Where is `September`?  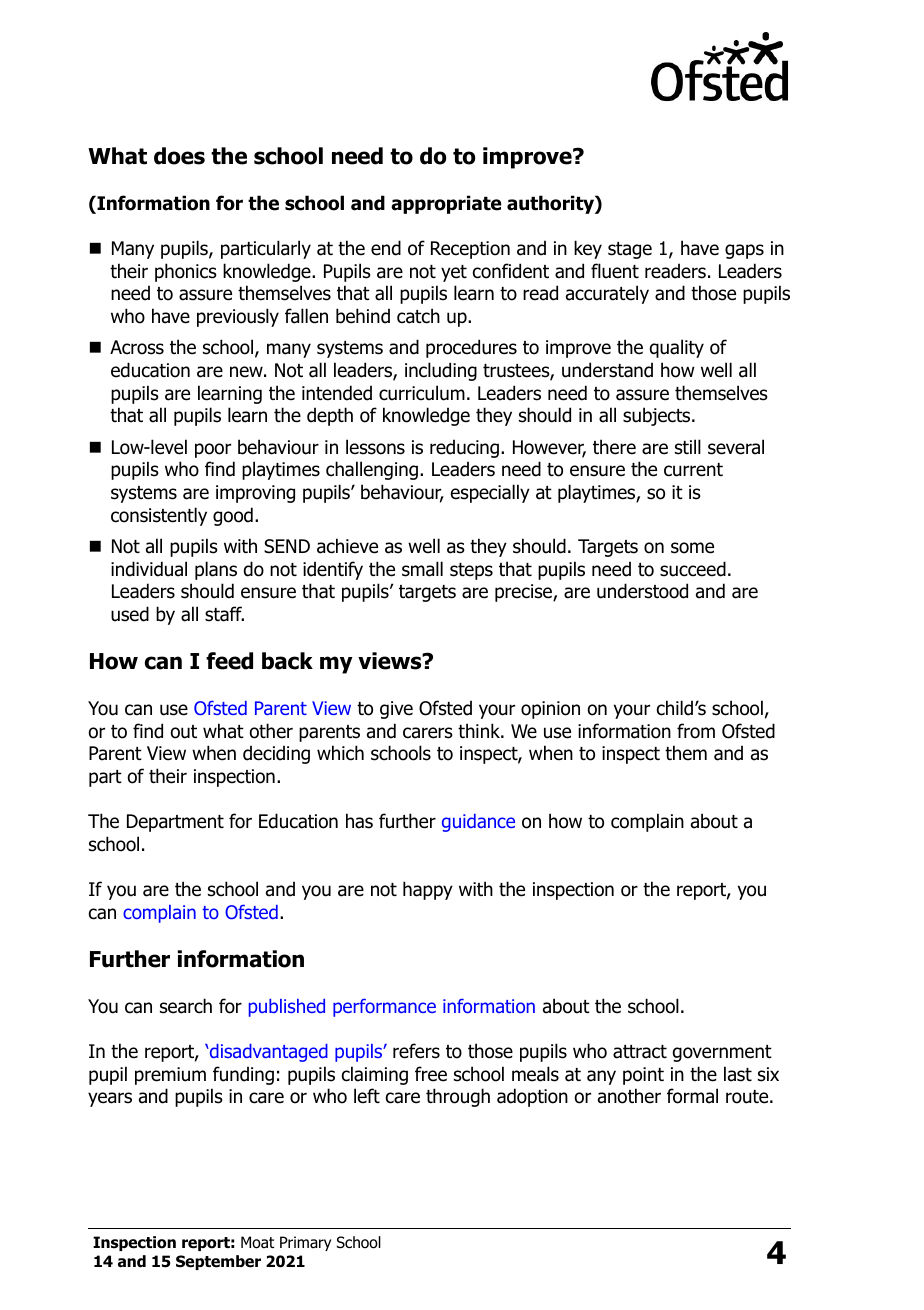 September is located at coordinates (218, 1262).
